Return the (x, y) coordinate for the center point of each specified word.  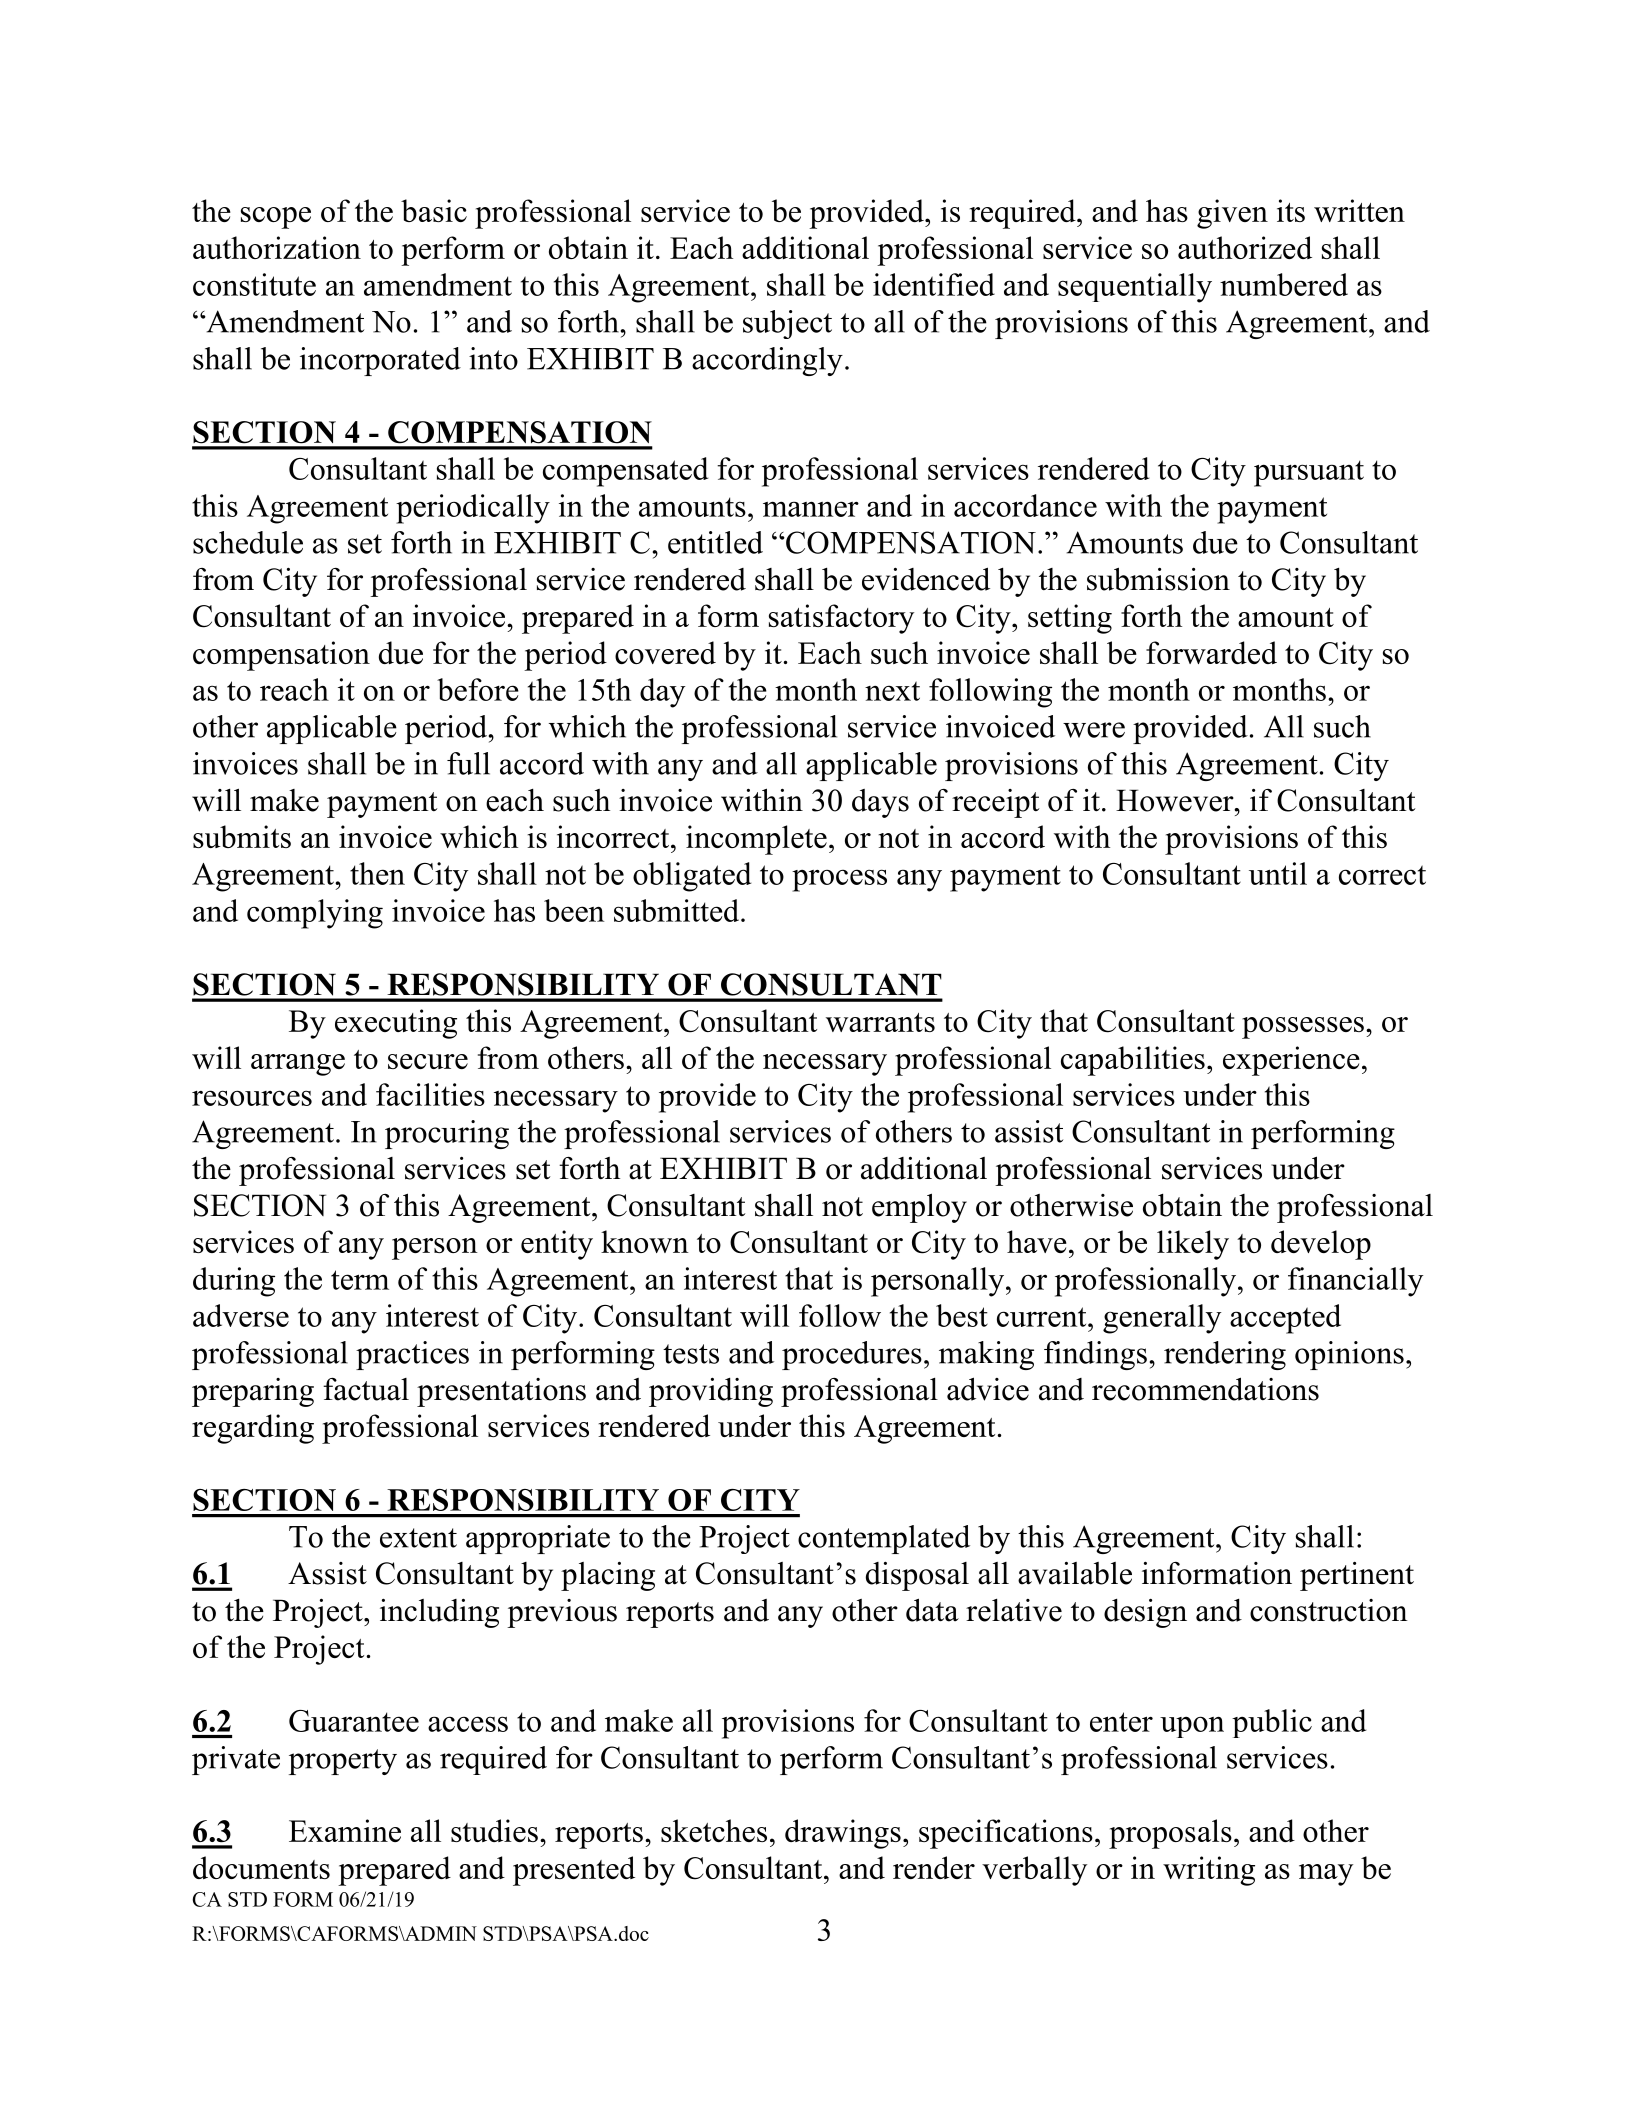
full (468, 763)
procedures (852, 1355)
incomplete (756, 840)
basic (434, 210)
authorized (1245, 247)
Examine (345, 1830)
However (1176, 800)
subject (787, 324)
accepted (1285, 1319)
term (360, 1280)
